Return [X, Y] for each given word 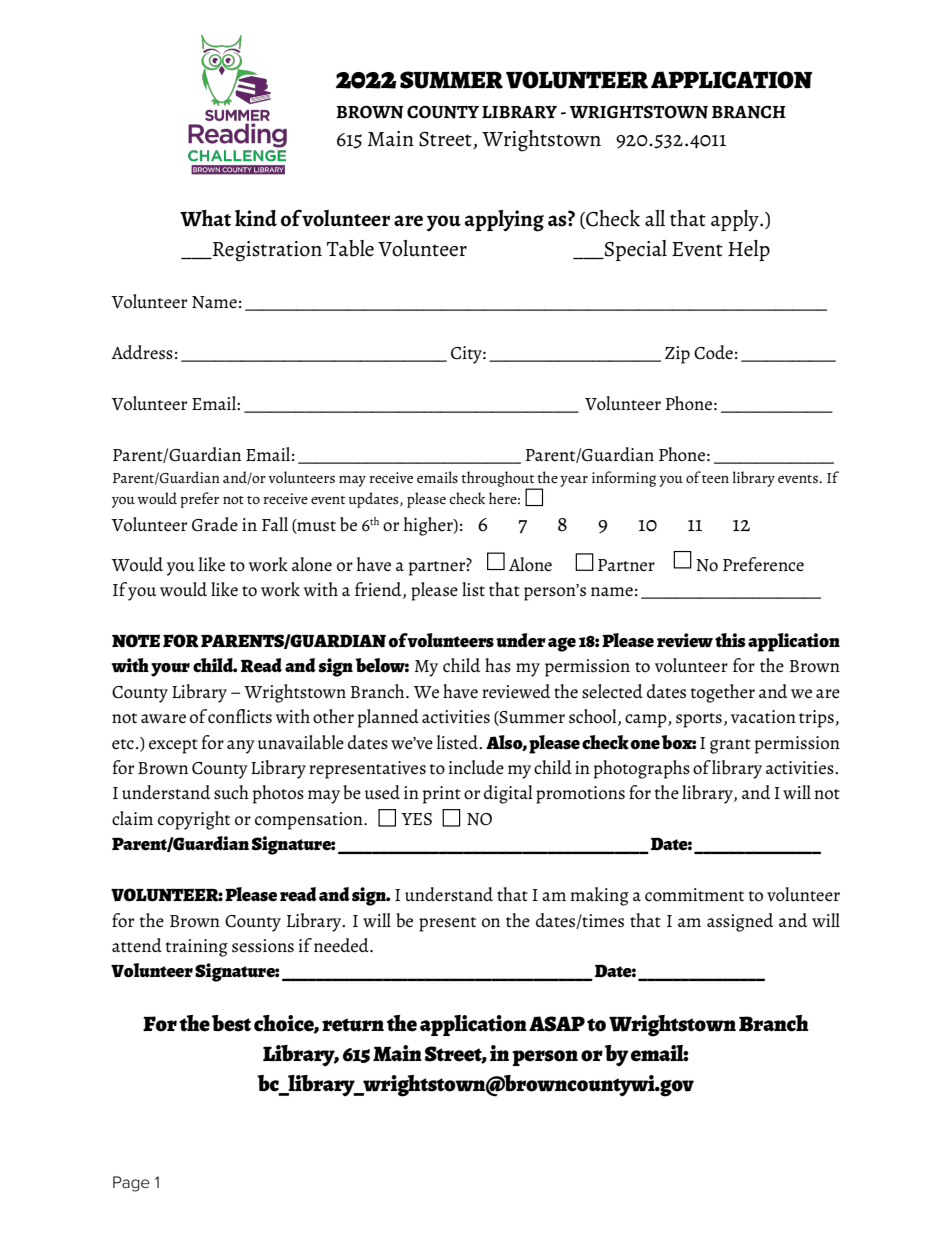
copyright [194, 820]
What [205, 218]
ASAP [557, 1024]
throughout [499, 480]
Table [350, 248]
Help [749, 250]
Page [131, 1184]
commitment [694, 895]
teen [715, 479]
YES [416, 819]
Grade [215, 524]
